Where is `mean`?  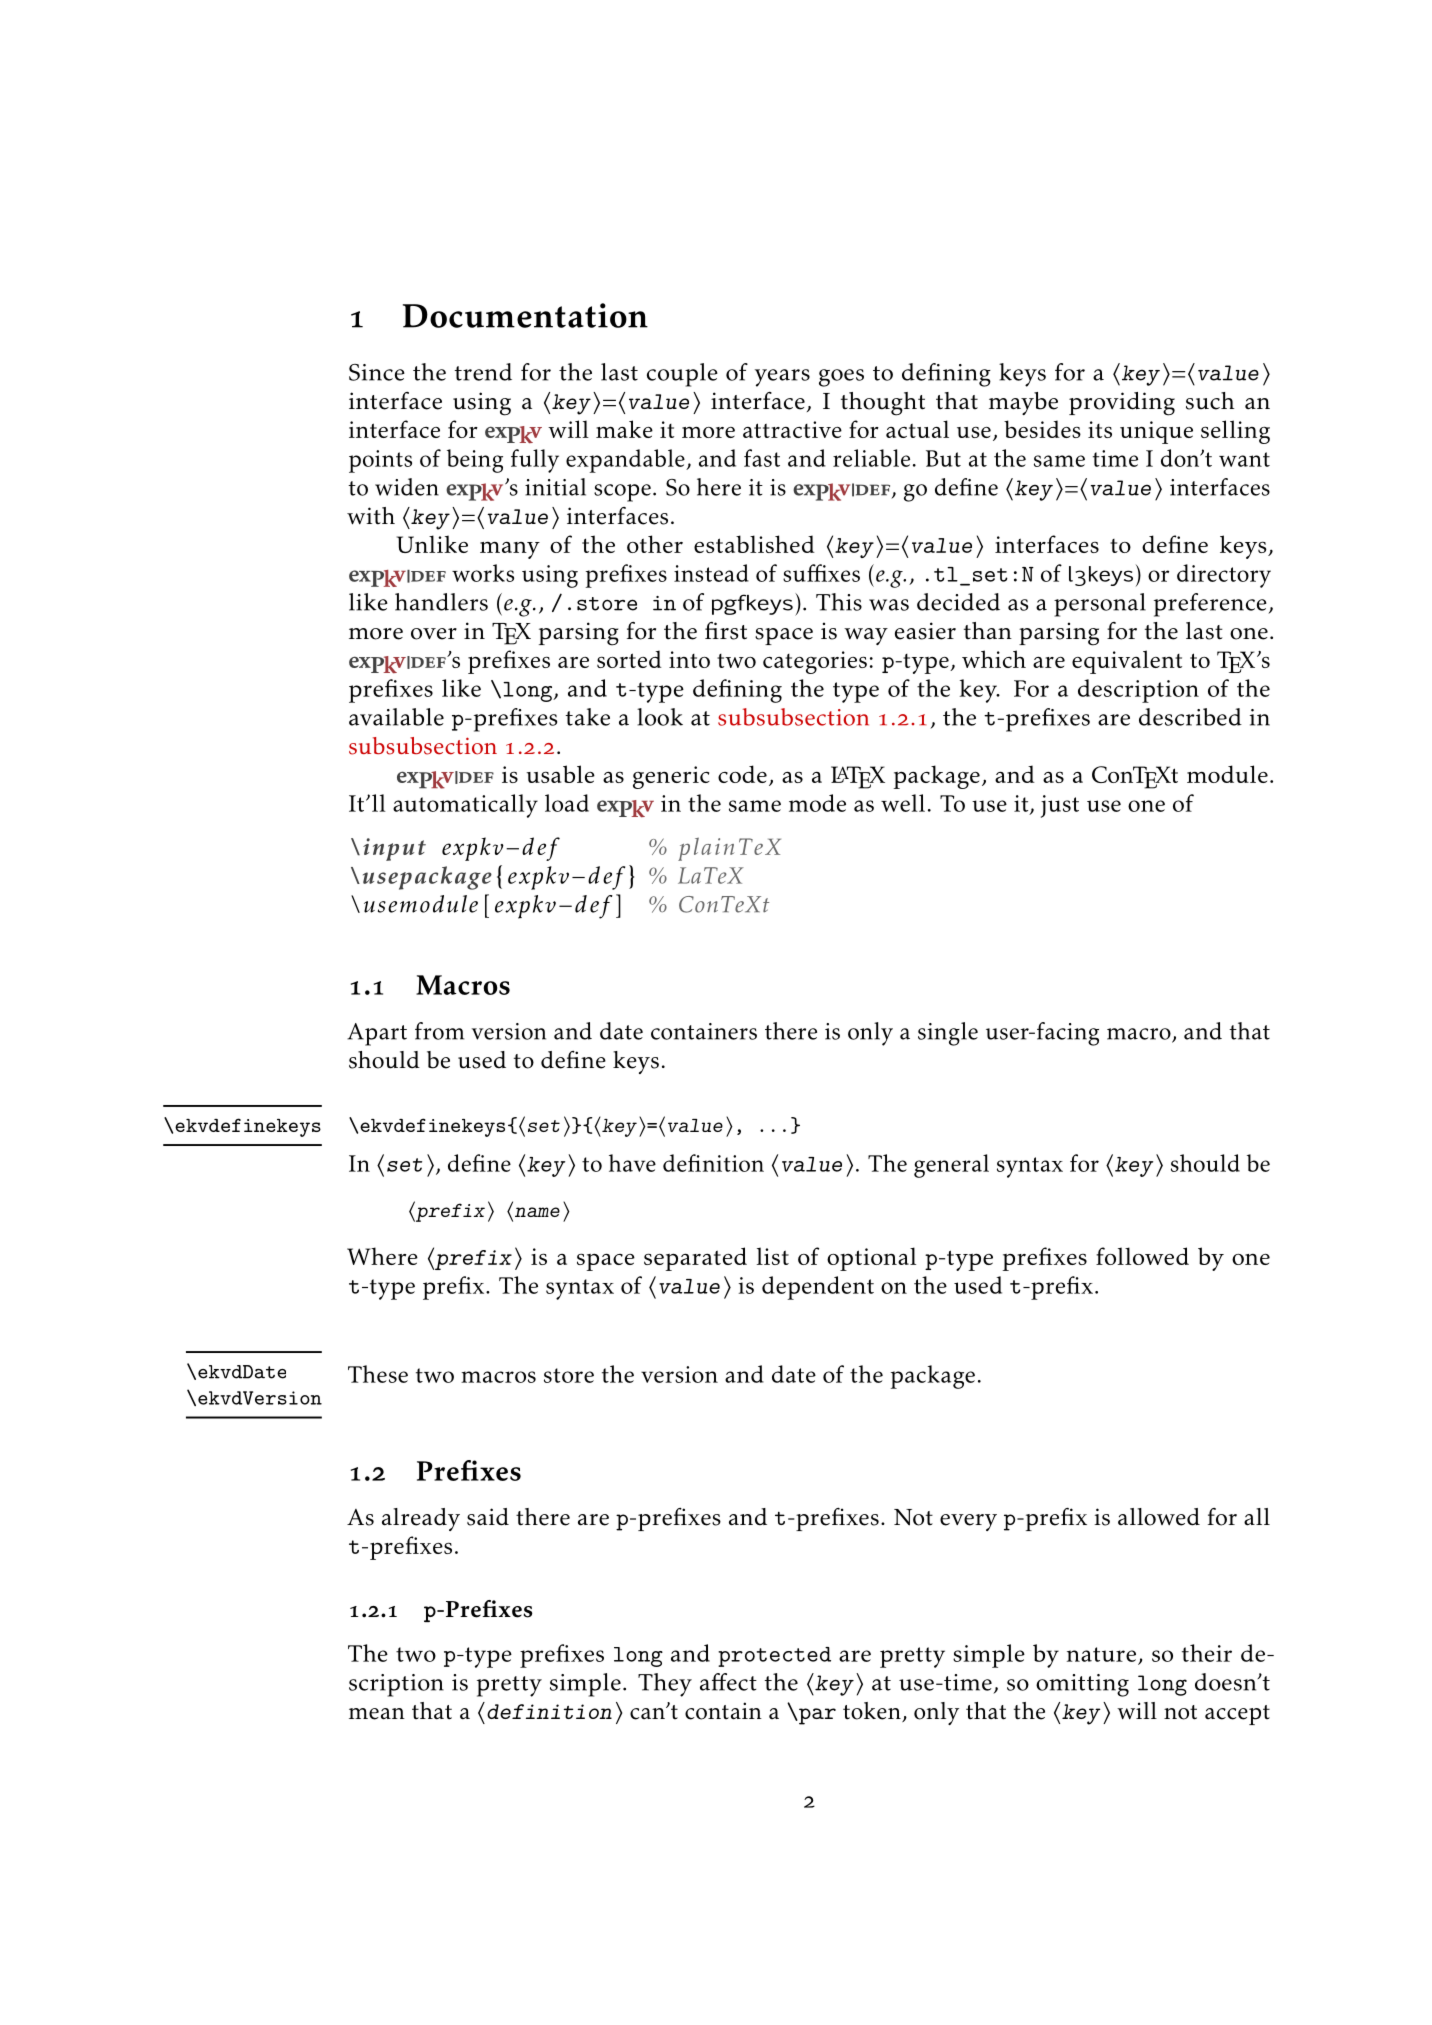 mean is located at coordinates (377, 1714).
